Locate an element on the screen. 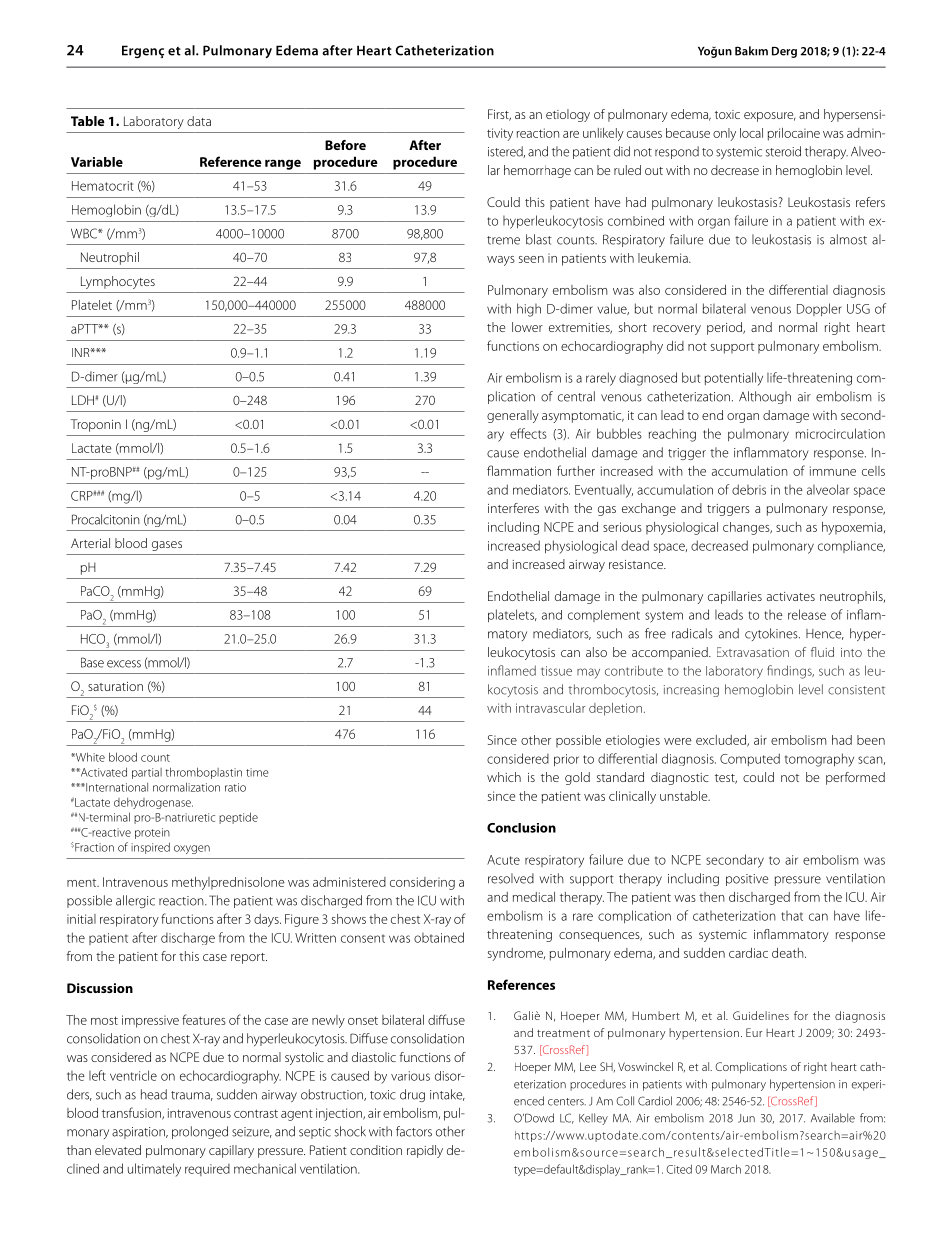 This screenshot has width=952, height=1240. data is located at coordinates (199, 121).
